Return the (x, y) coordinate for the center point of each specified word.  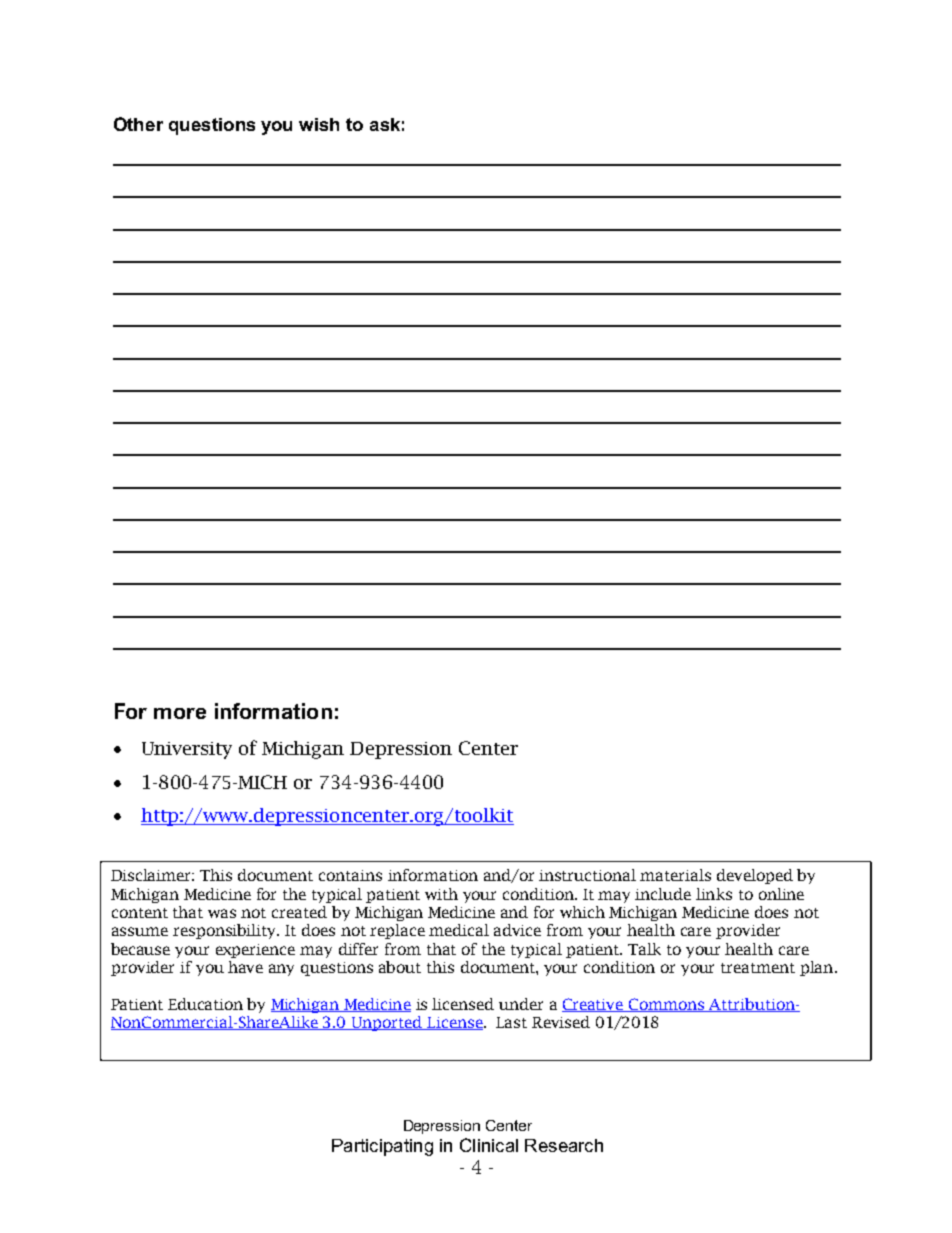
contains (350, 875)
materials (675, 875)
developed (755, 876)
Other (138, 124)
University (187, 750)
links (714, 894)
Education (205, 1004)
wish (319, 124)
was (222, 913)
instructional (587, 875)
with (441, 894)
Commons (667, 1005)
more (180, 713)
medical (459, 930)
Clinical (489, 1145)
